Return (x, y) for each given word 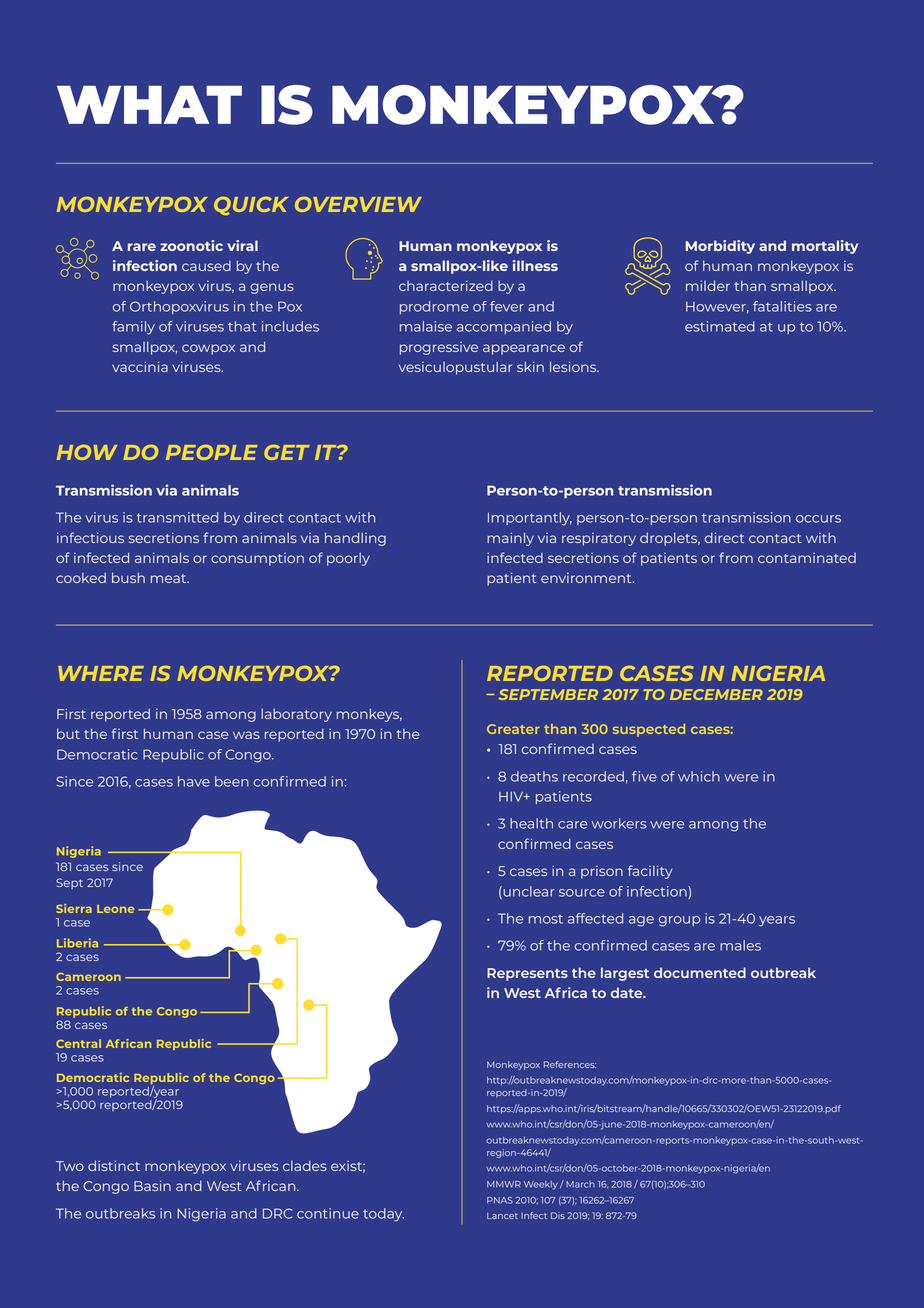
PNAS (500, 1200)
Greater (513, 729)
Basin (152, 1185)
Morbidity (720, 247)
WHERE (101, 673)
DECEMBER (716, 694)
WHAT (149, 105)
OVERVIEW (358, 204)
